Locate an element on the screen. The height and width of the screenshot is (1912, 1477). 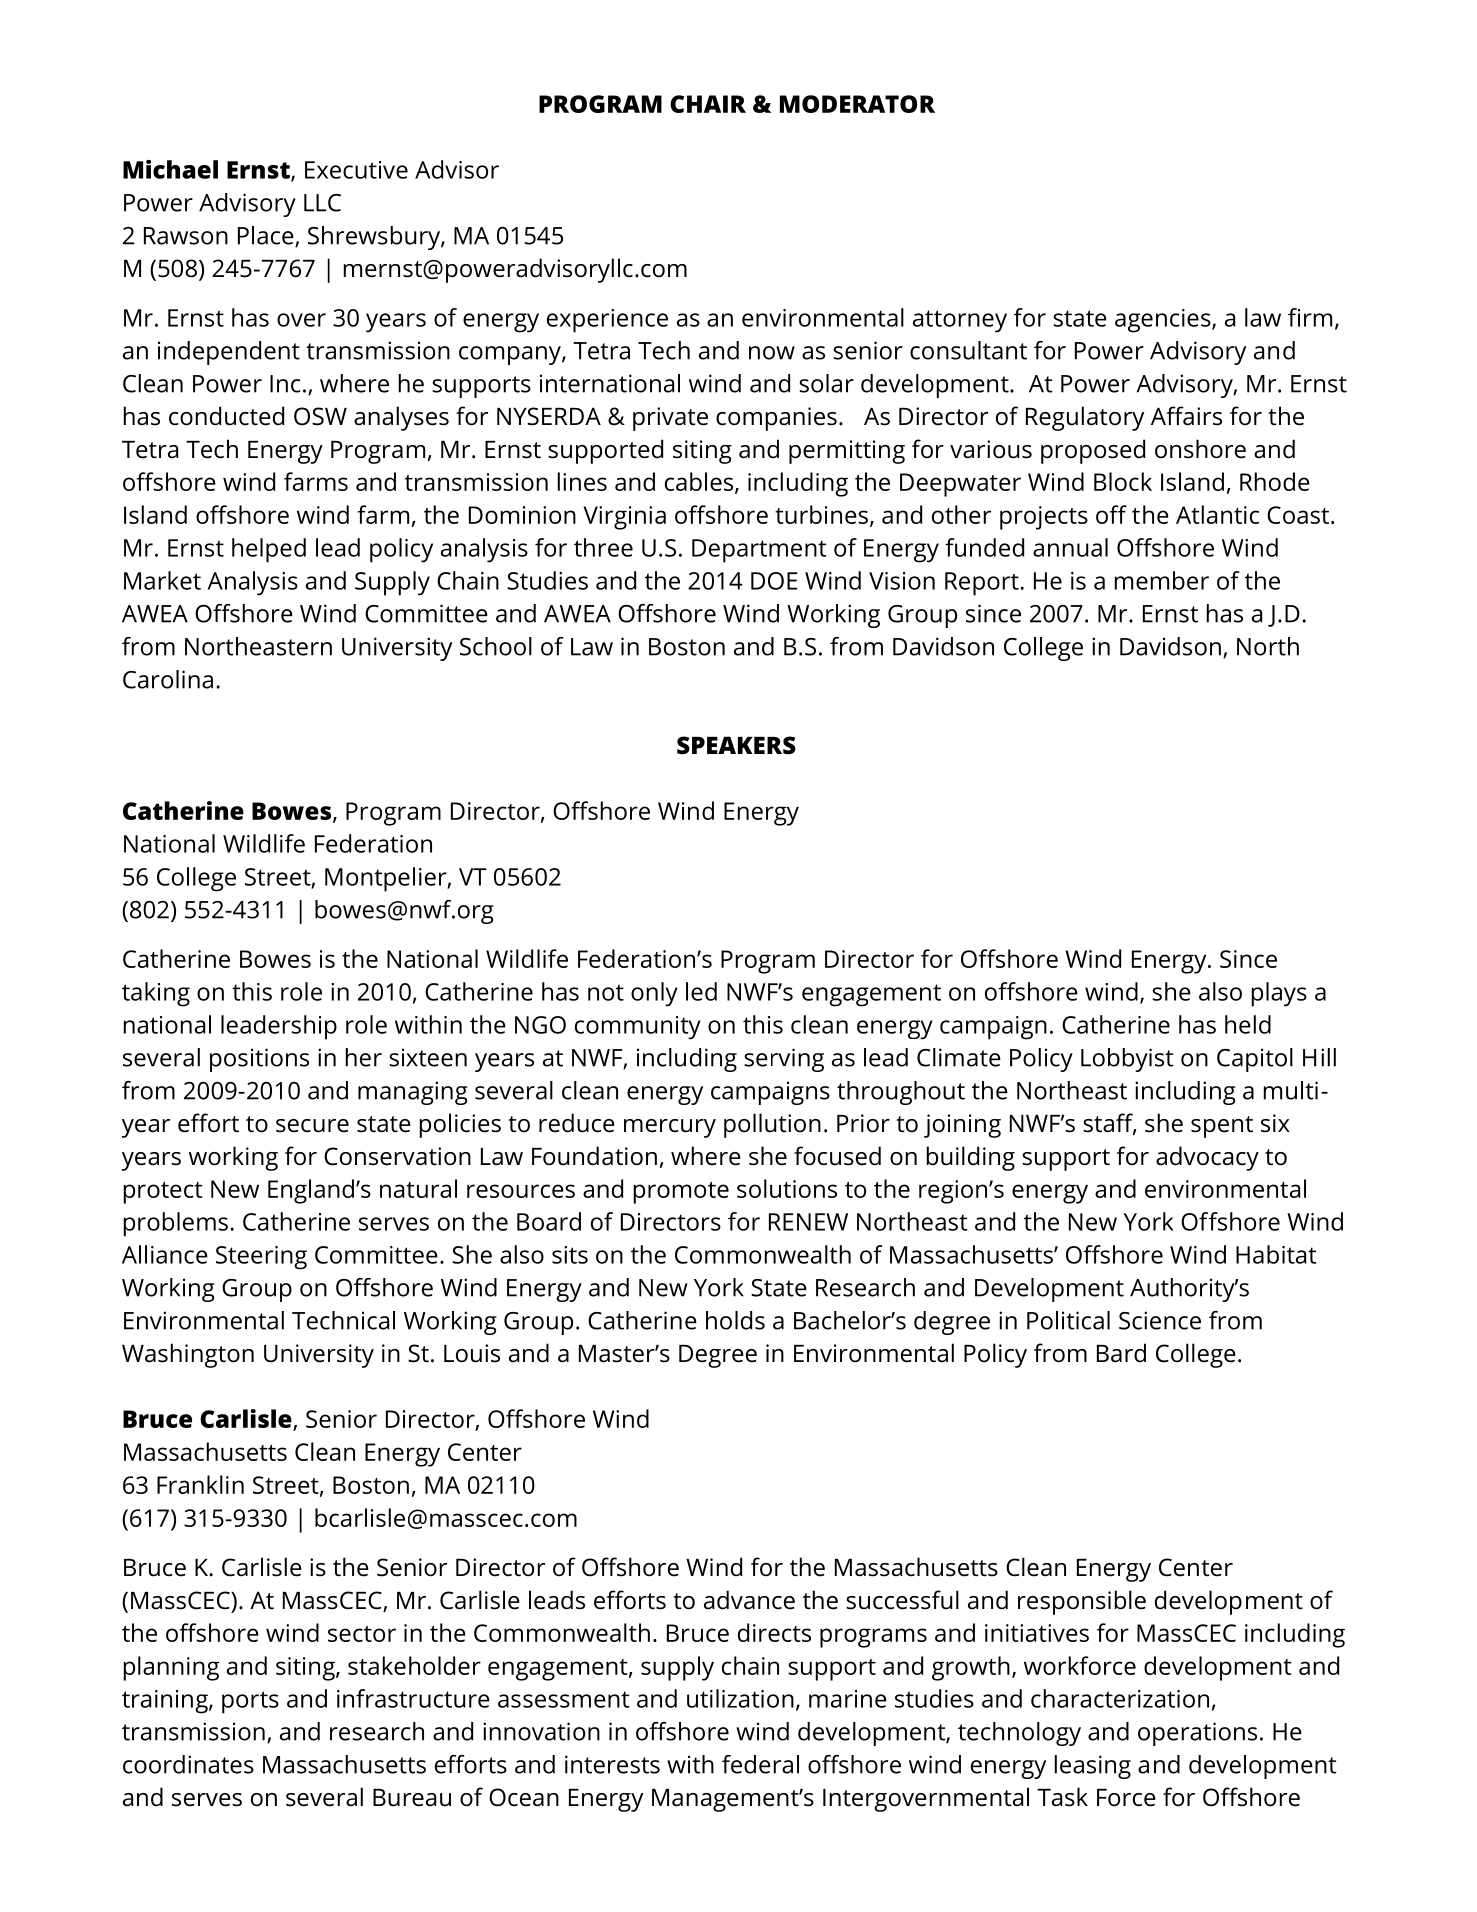
CHAIR is located at coordinates (708, 104).
